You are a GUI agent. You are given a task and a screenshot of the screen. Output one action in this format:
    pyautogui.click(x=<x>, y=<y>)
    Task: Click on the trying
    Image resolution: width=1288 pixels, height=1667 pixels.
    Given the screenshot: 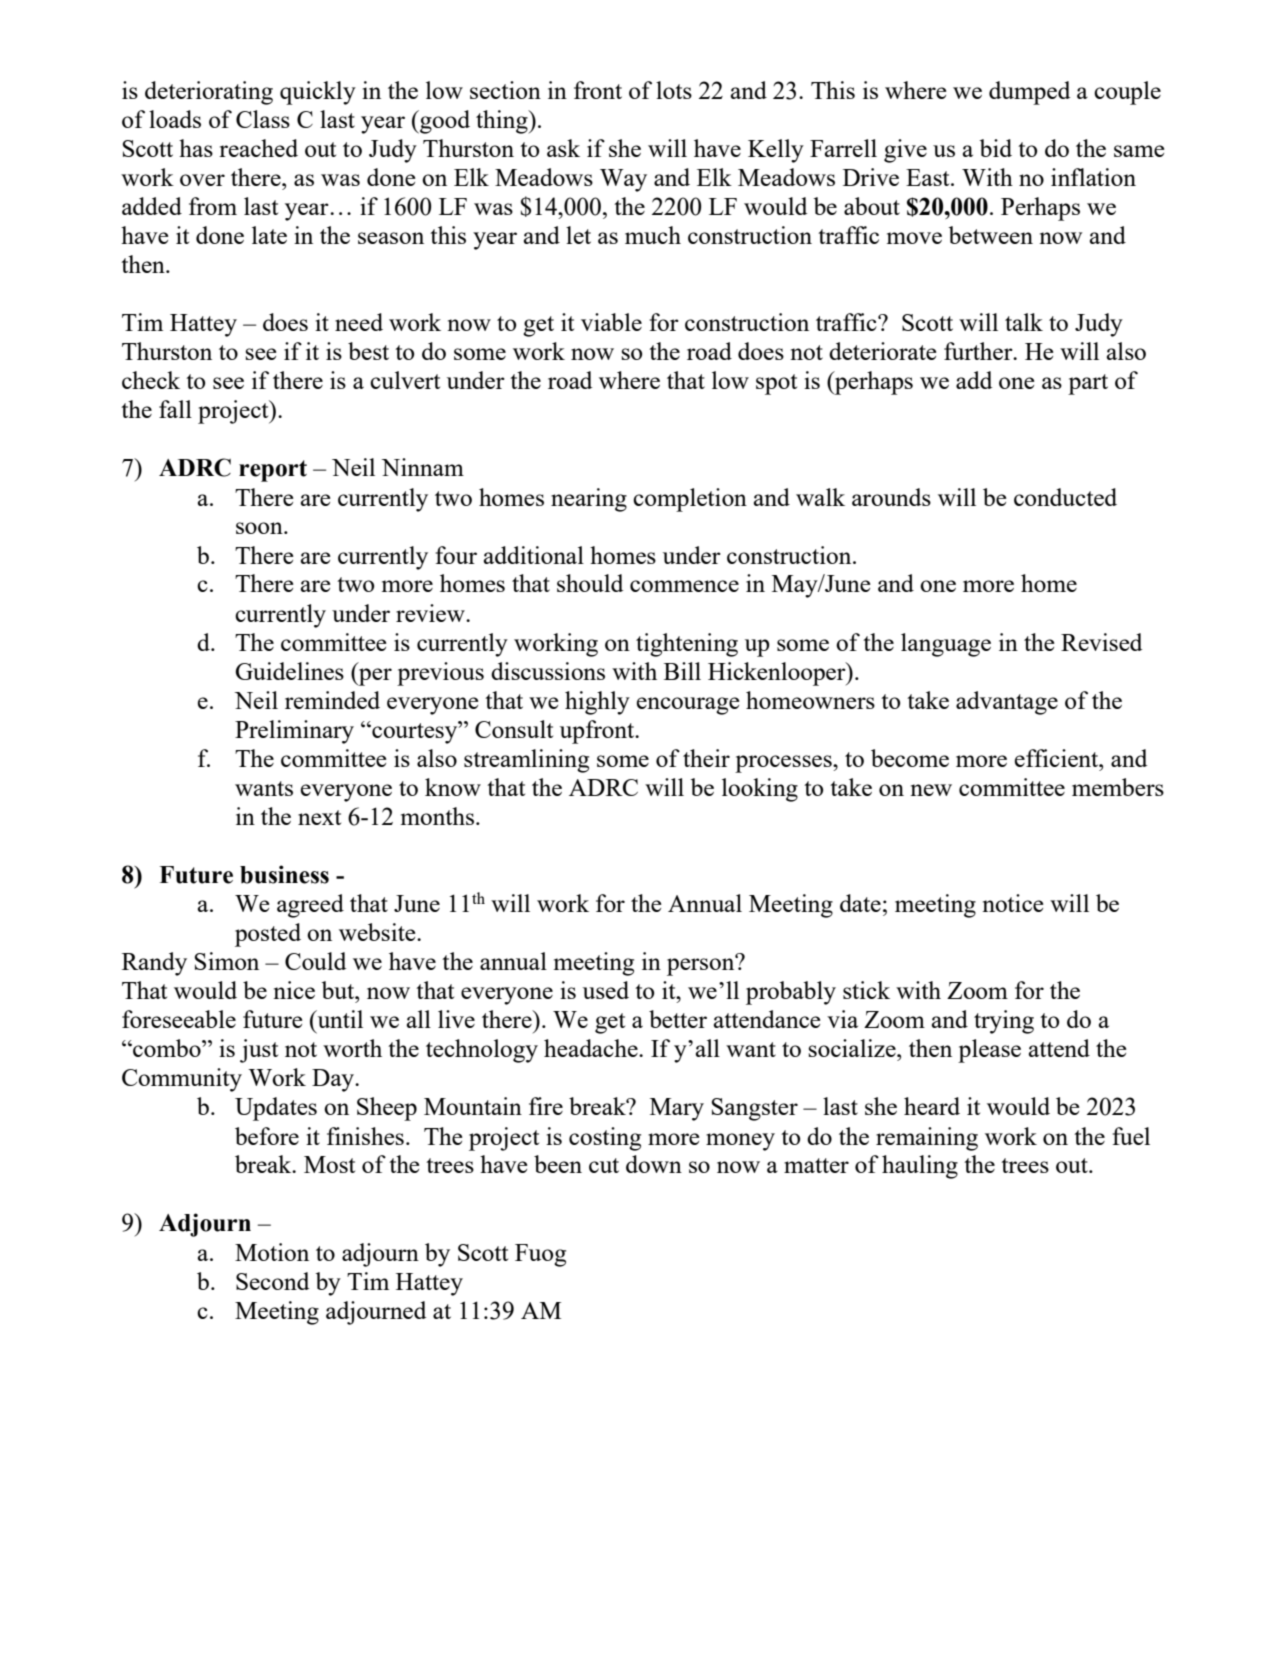 What is the action you would take?
    pyautogui.click(x=1004, y=1022)
